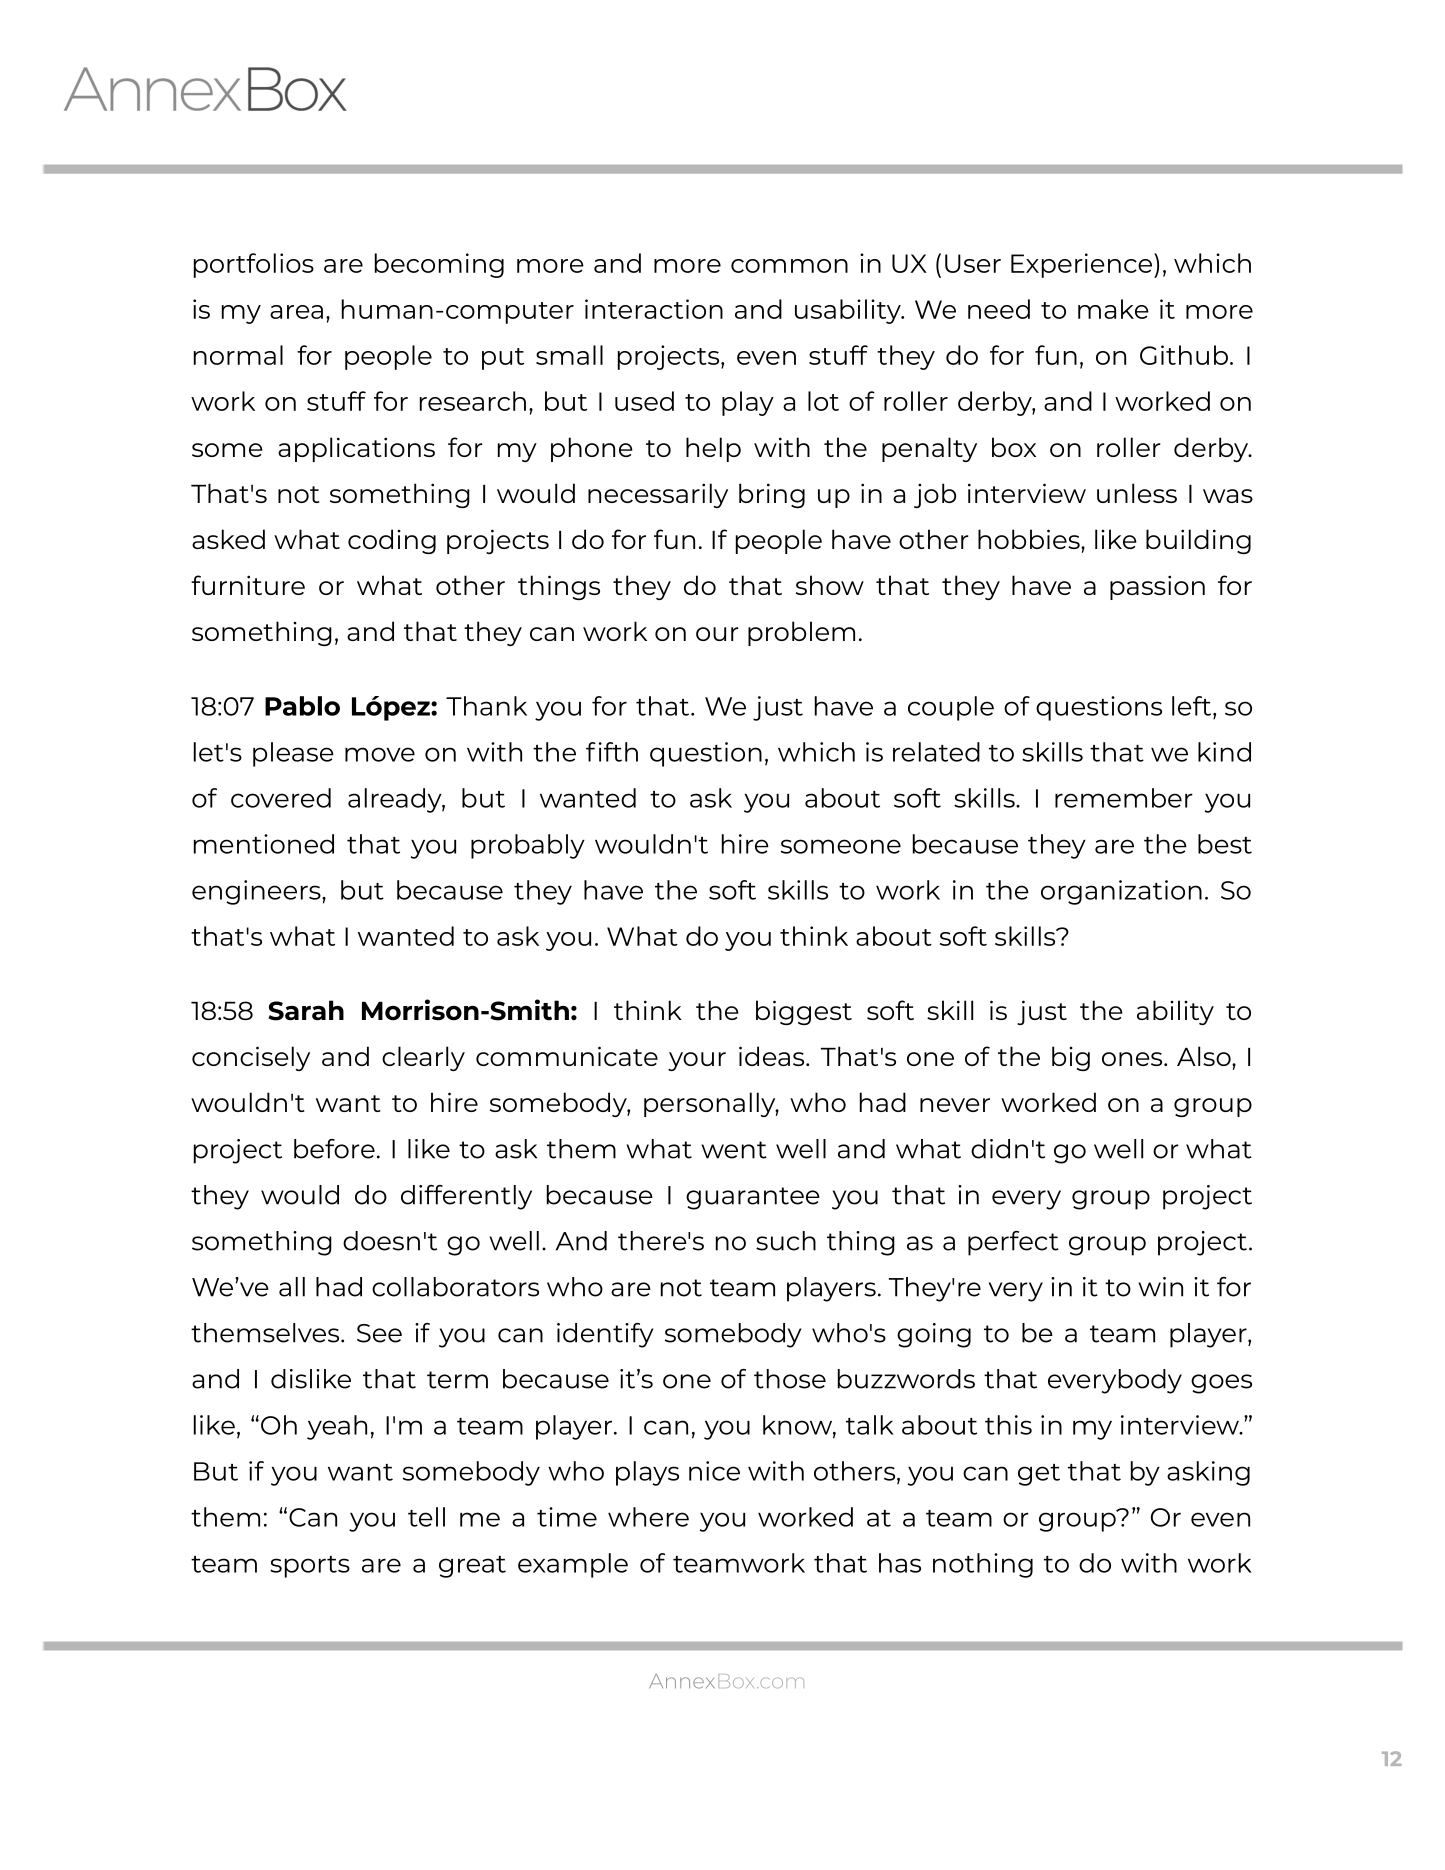  What do you see at coordinates (1193, 706) in the screenshot?
I see `left` at bounding box center [1193, 706].
